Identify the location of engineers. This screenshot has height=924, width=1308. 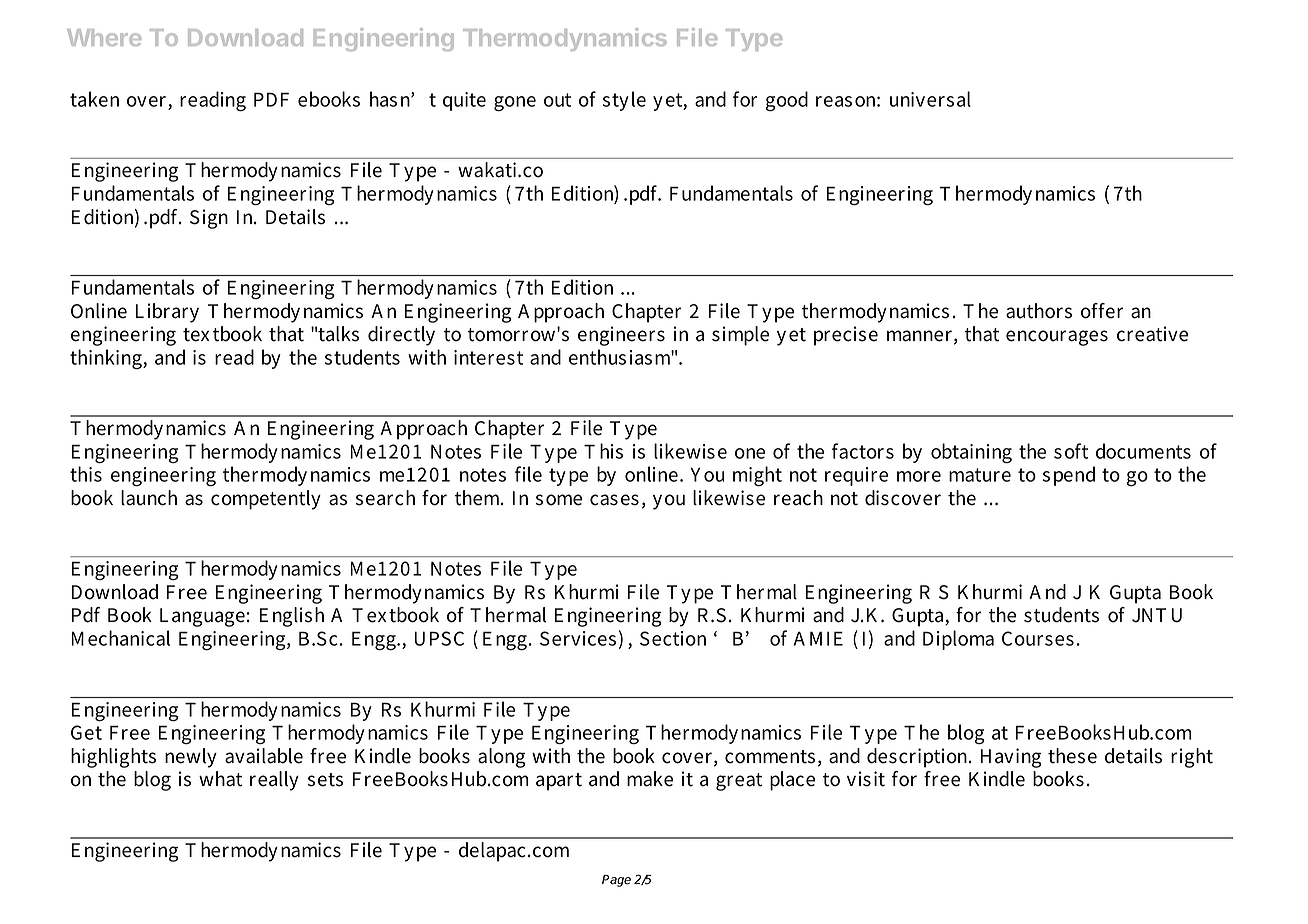
(621, 336).
